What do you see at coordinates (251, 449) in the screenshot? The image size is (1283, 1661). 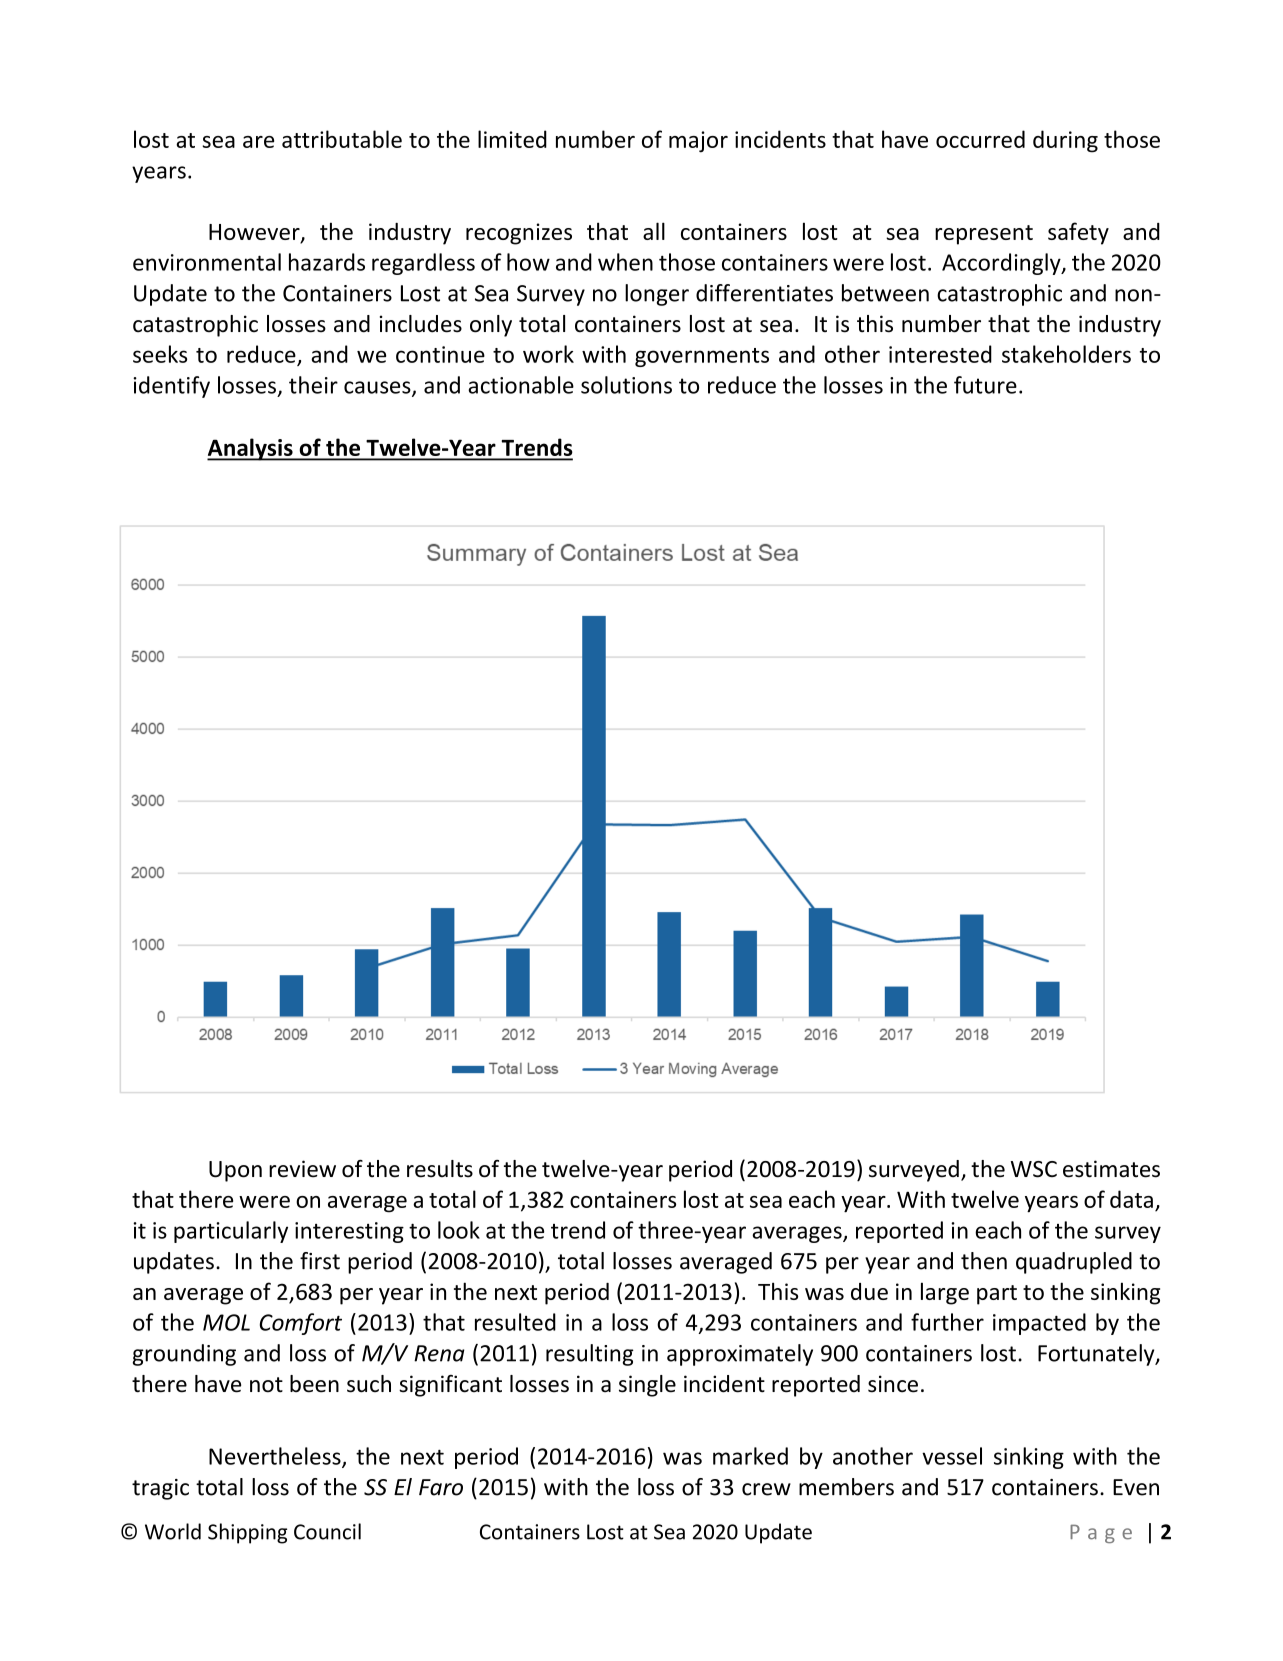 I see `Analysis` at bounding box center [251, 449].
